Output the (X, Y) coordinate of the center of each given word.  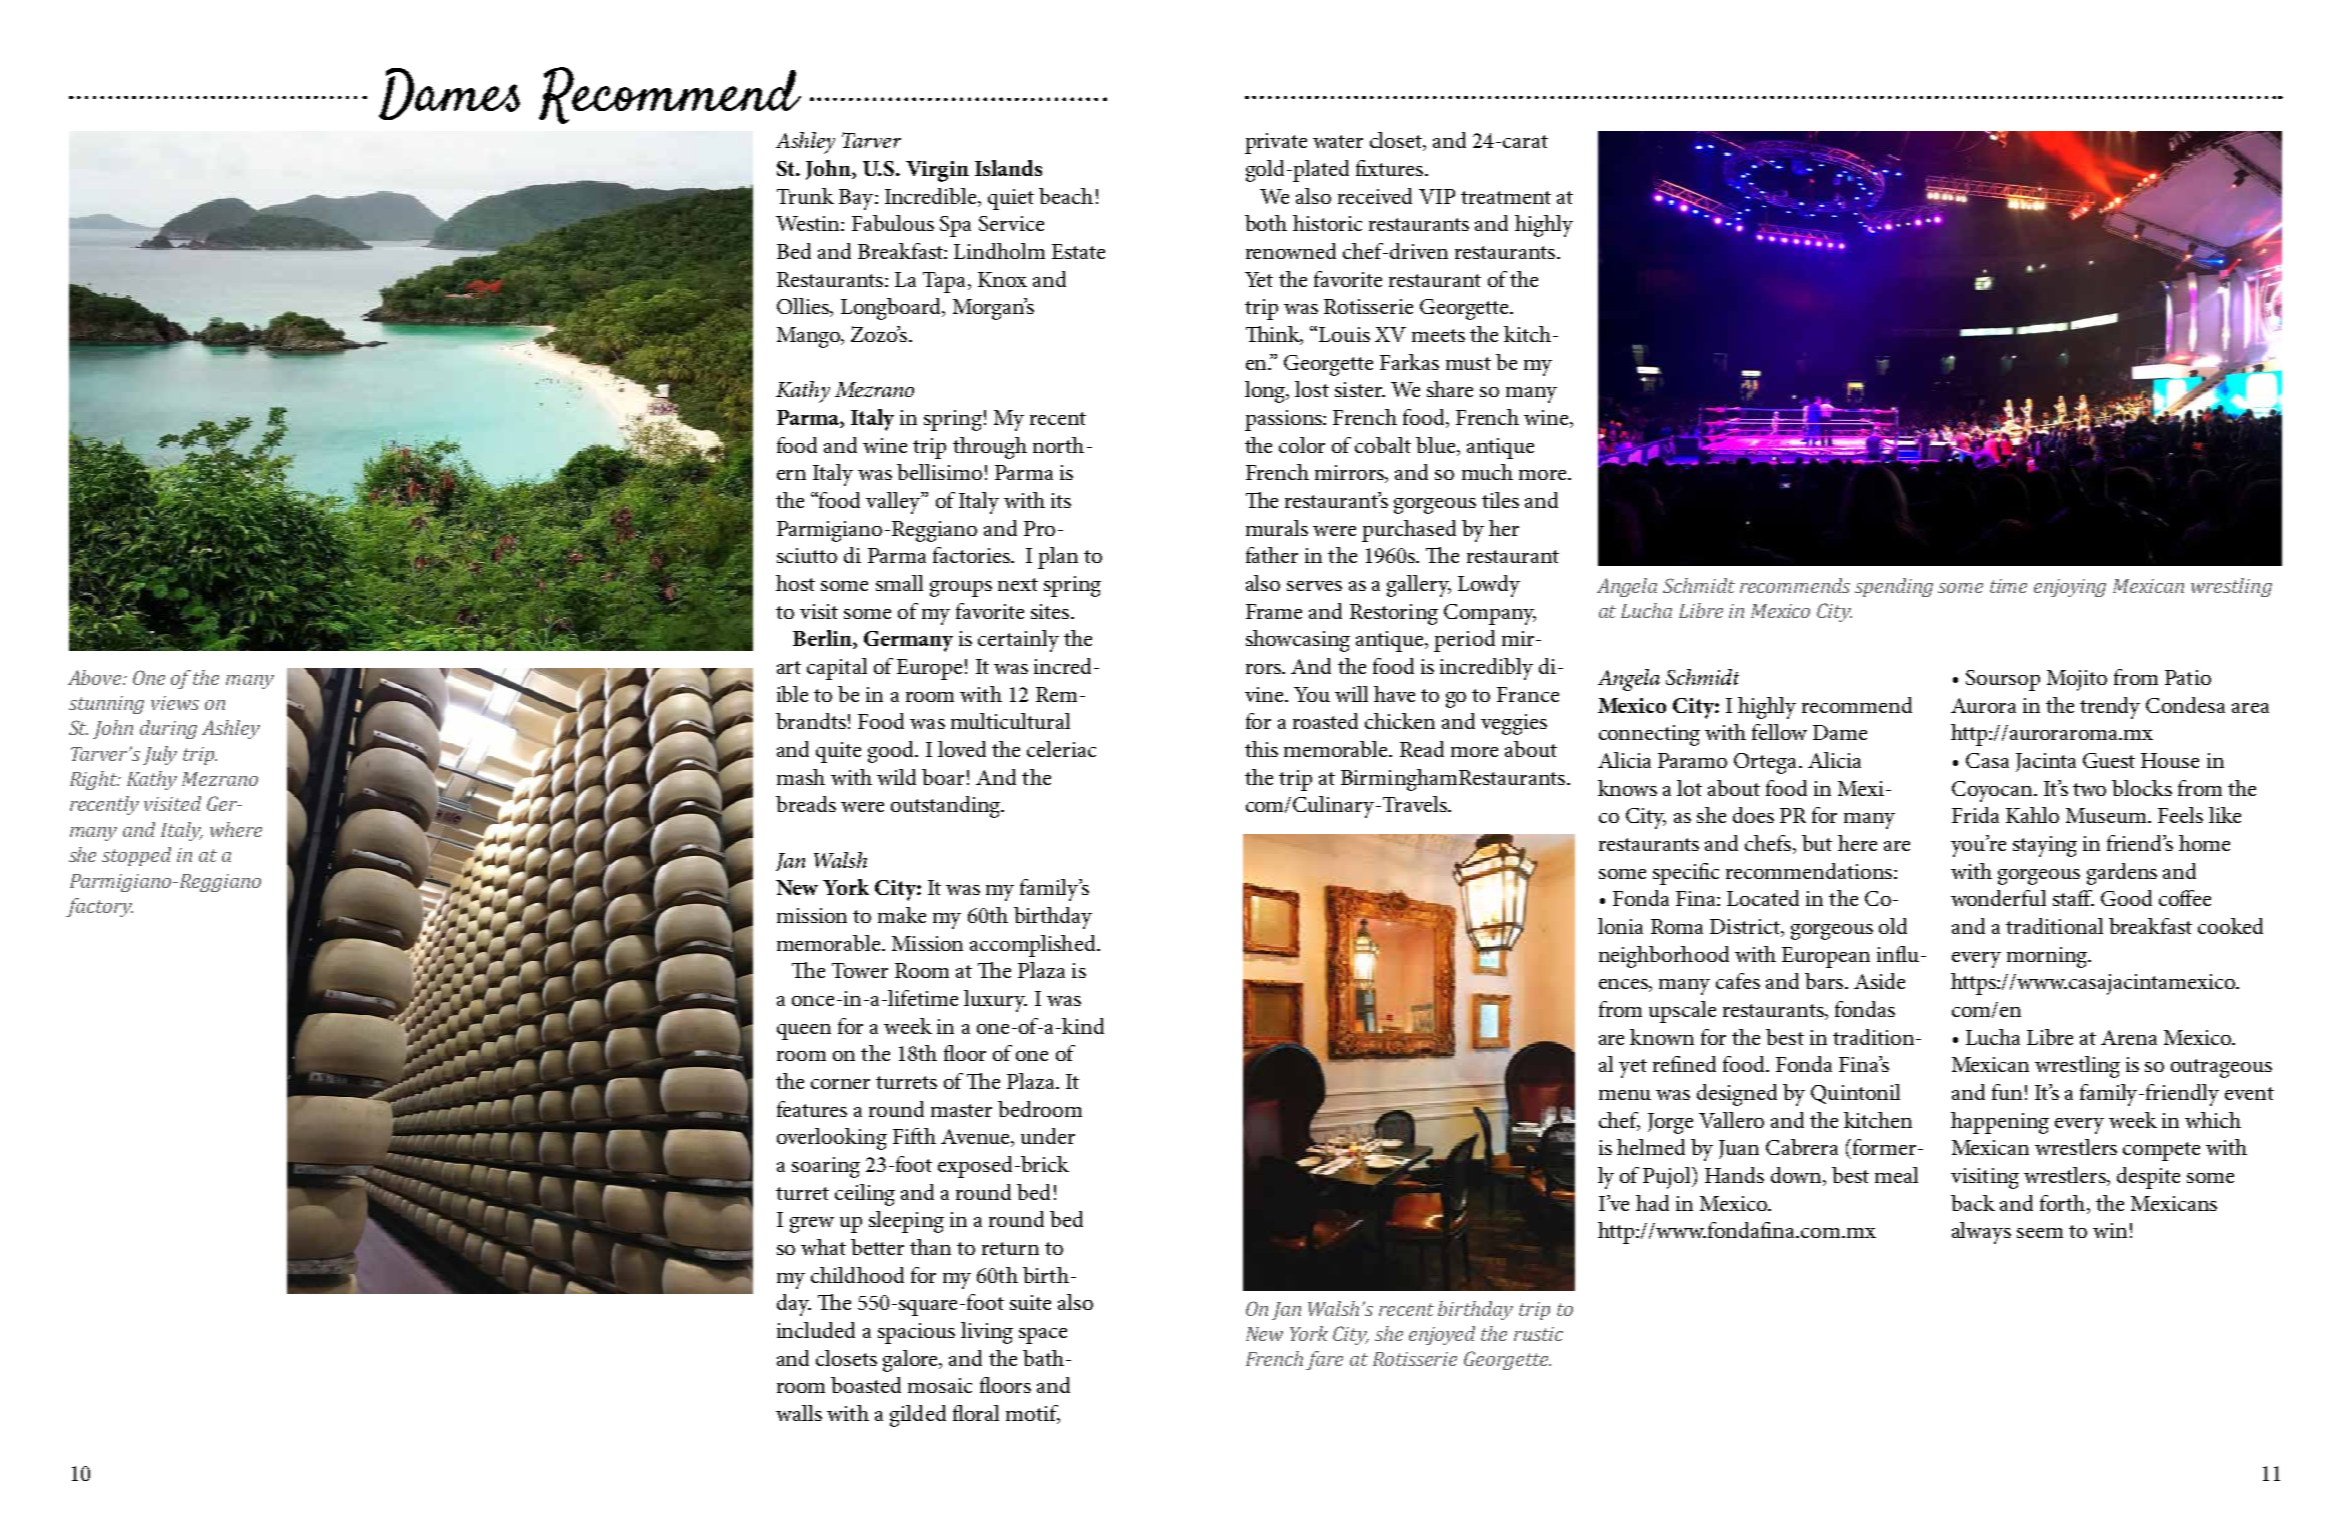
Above (96, 677)
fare (1324, 1360)
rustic (1538, 1334)
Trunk (805, 196)
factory (99, 907)
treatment (1506, 197)
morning (2048, 957)
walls (799, 1413)
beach (1066, 196)
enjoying (2070, 588)
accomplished (1034, 946)
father (1272, 555)
